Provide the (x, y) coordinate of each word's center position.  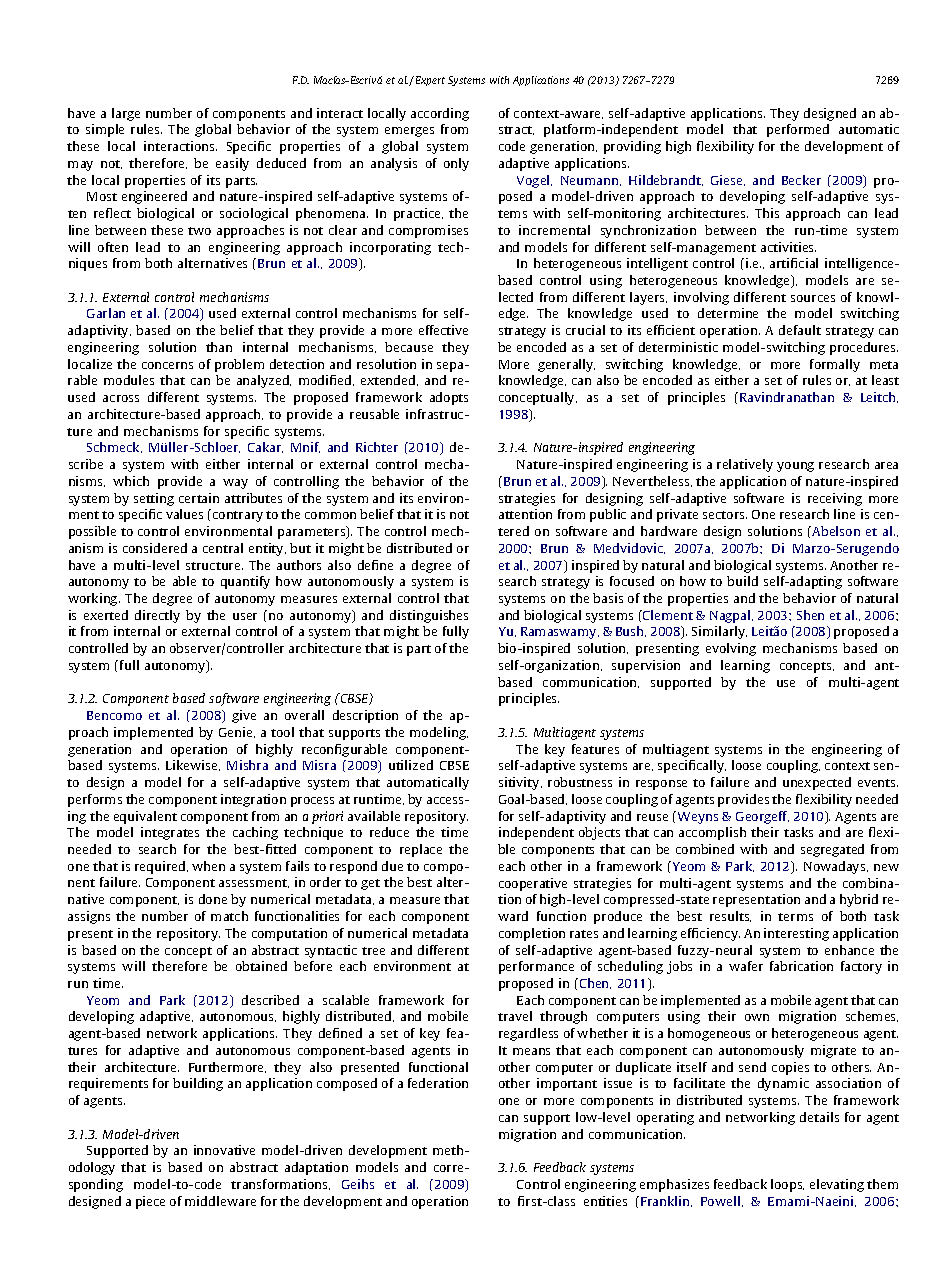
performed (798, 130)
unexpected (817, 783)
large (126, 114)
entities (605, 1201)
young (795, 467)
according (440, 114)
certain (199, 498)
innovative (224, 1150)
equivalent (145, 817)
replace (421, 850)
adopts (449, 398)
